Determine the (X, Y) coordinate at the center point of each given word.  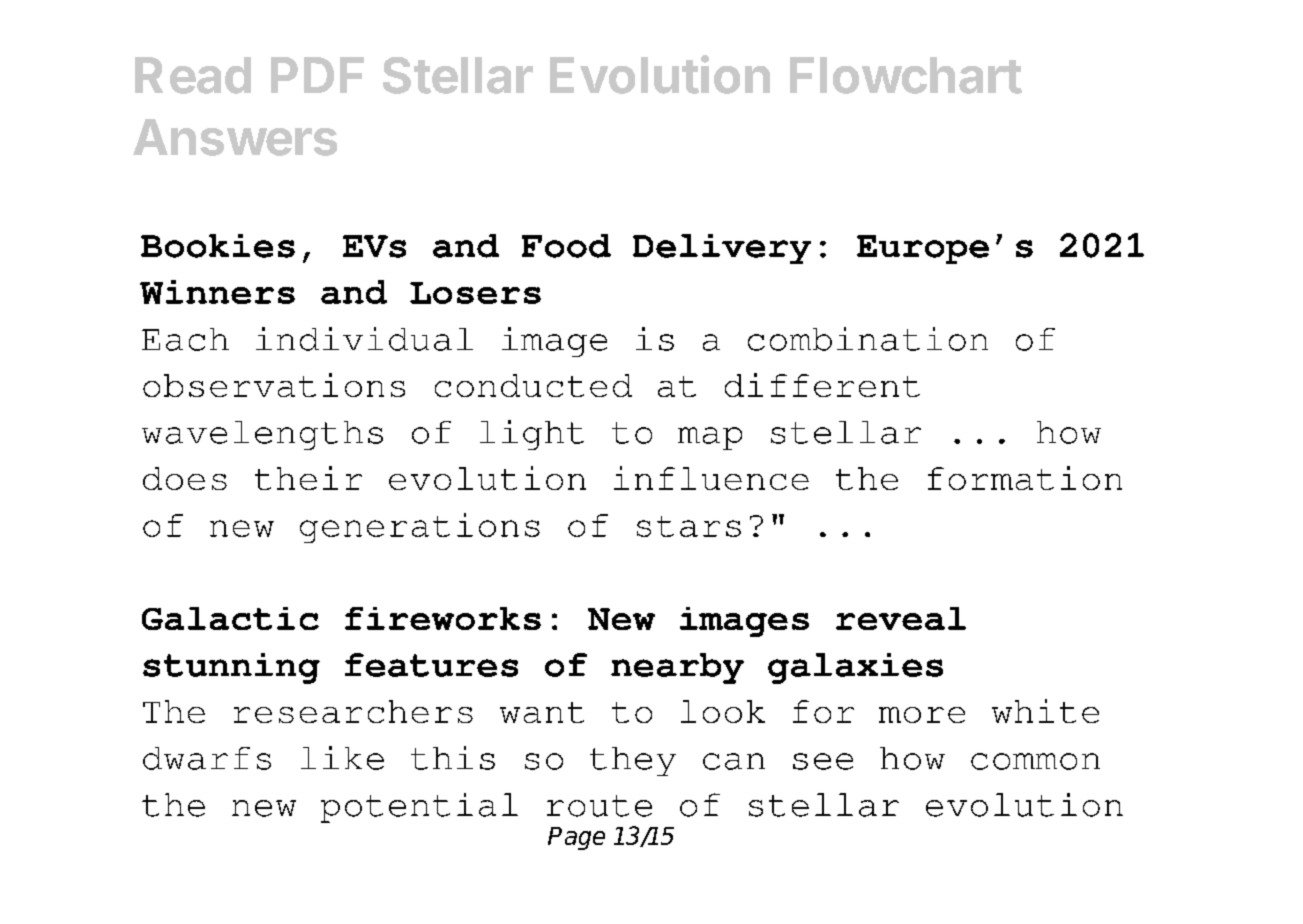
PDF (317, 75)
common (1035, 761)
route (599, 806)
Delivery (722, 249)
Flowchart (906, 75)
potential (419, 808)
